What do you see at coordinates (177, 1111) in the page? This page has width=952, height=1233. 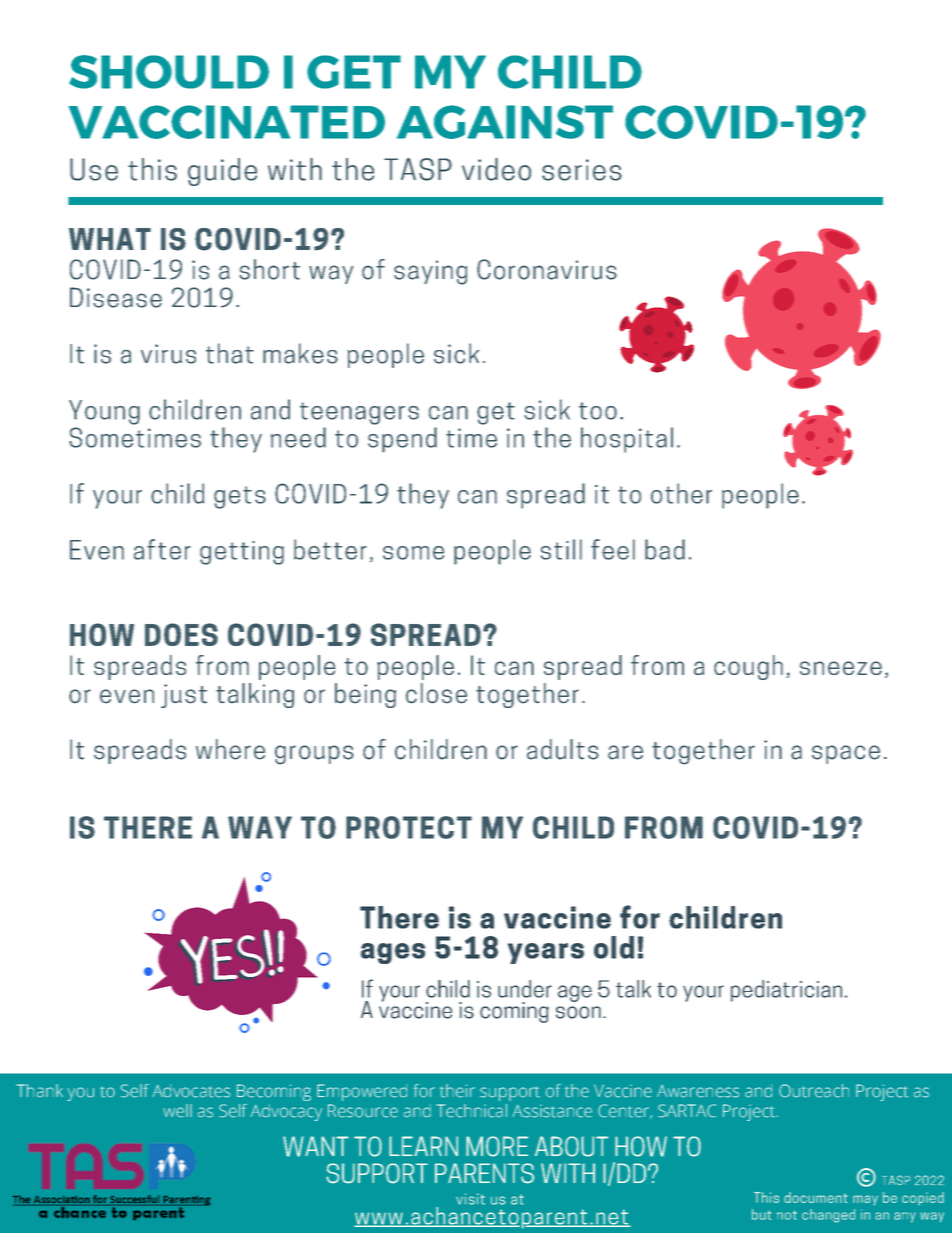 I see `well` at bounding box center [177, 1111].
